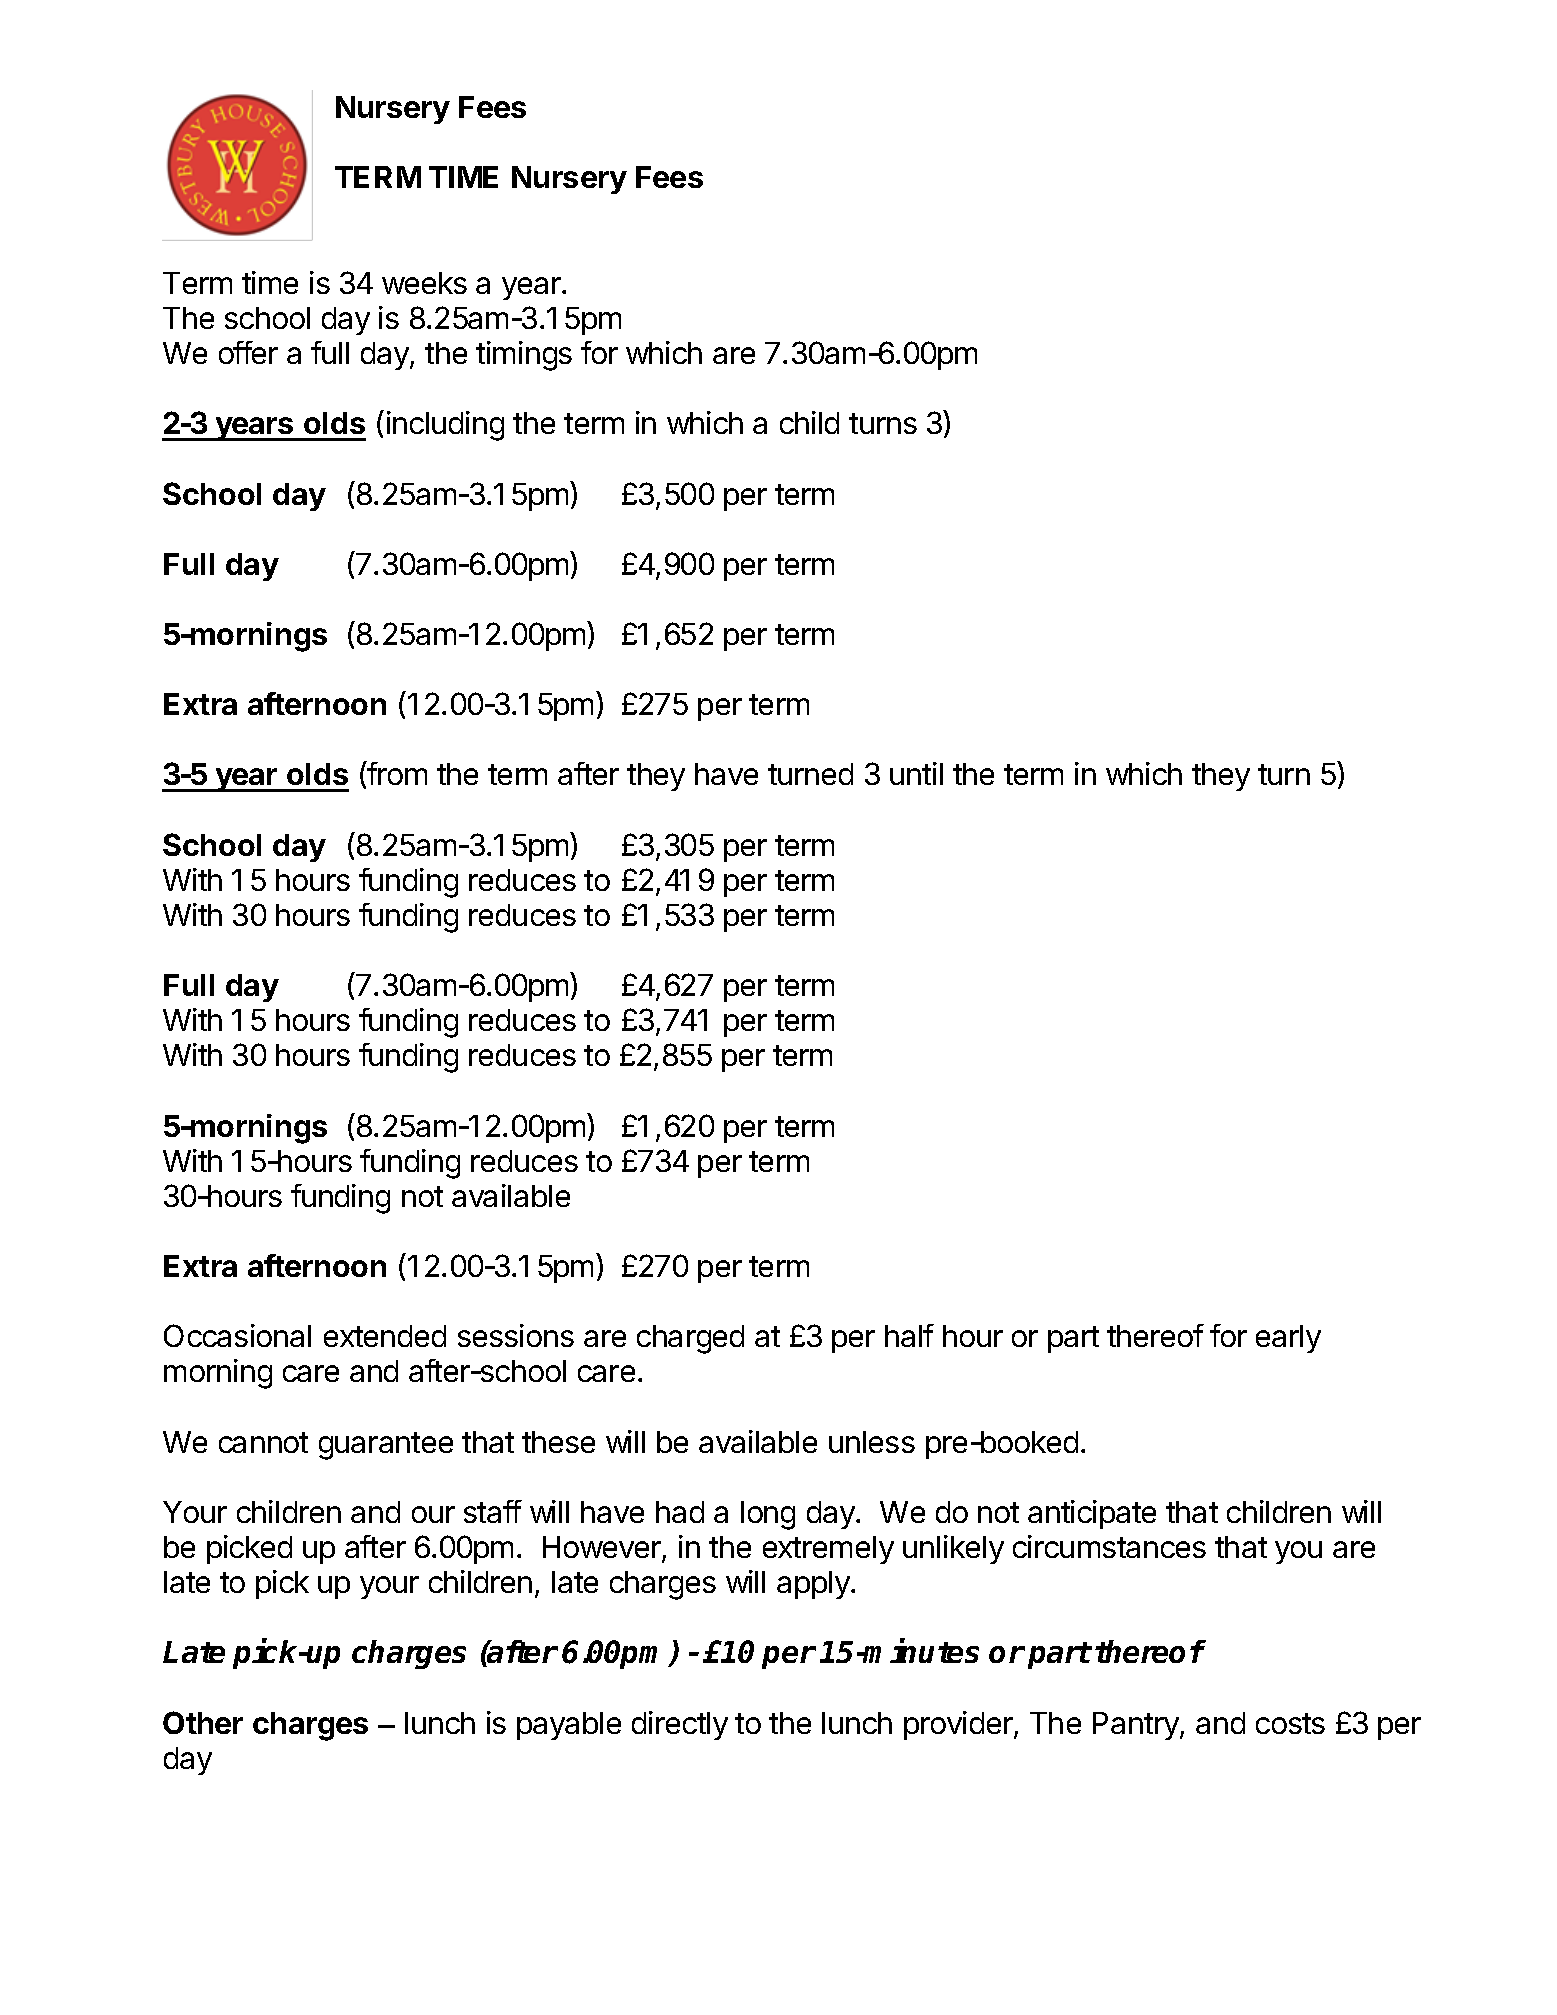 The width and height of the screenshot is (1557, 2015). I want to click on guarantee, so click(386, 1446).
